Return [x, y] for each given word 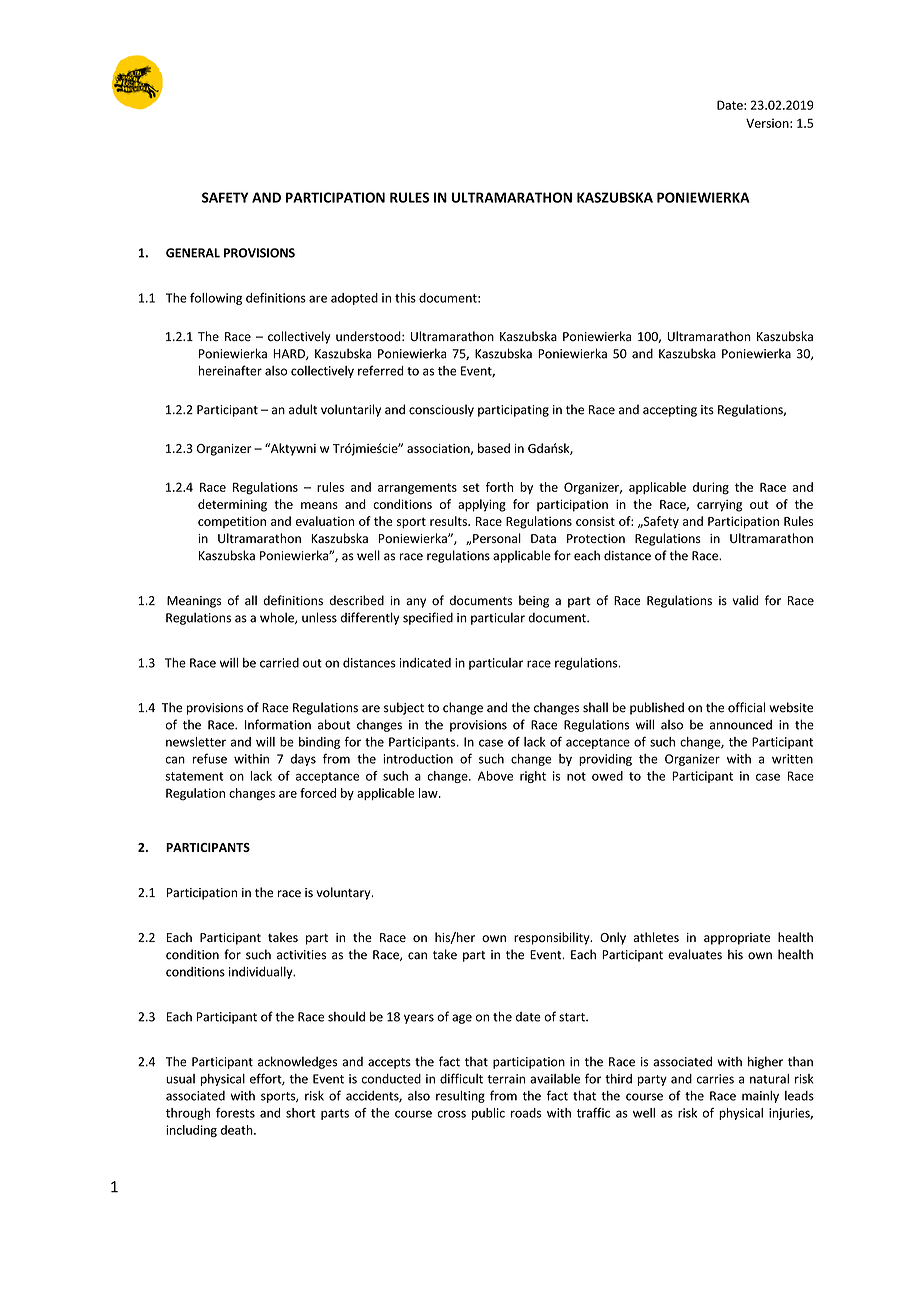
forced [318, 793]
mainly [760, 1096]
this [405, 298]
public [488, 1114]
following [216, 298]
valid [746, 600]
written [792, 759]
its [707, 410]
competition [232, 522]
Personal [497, 538]
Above [495, 776]
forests [235, 1113]
